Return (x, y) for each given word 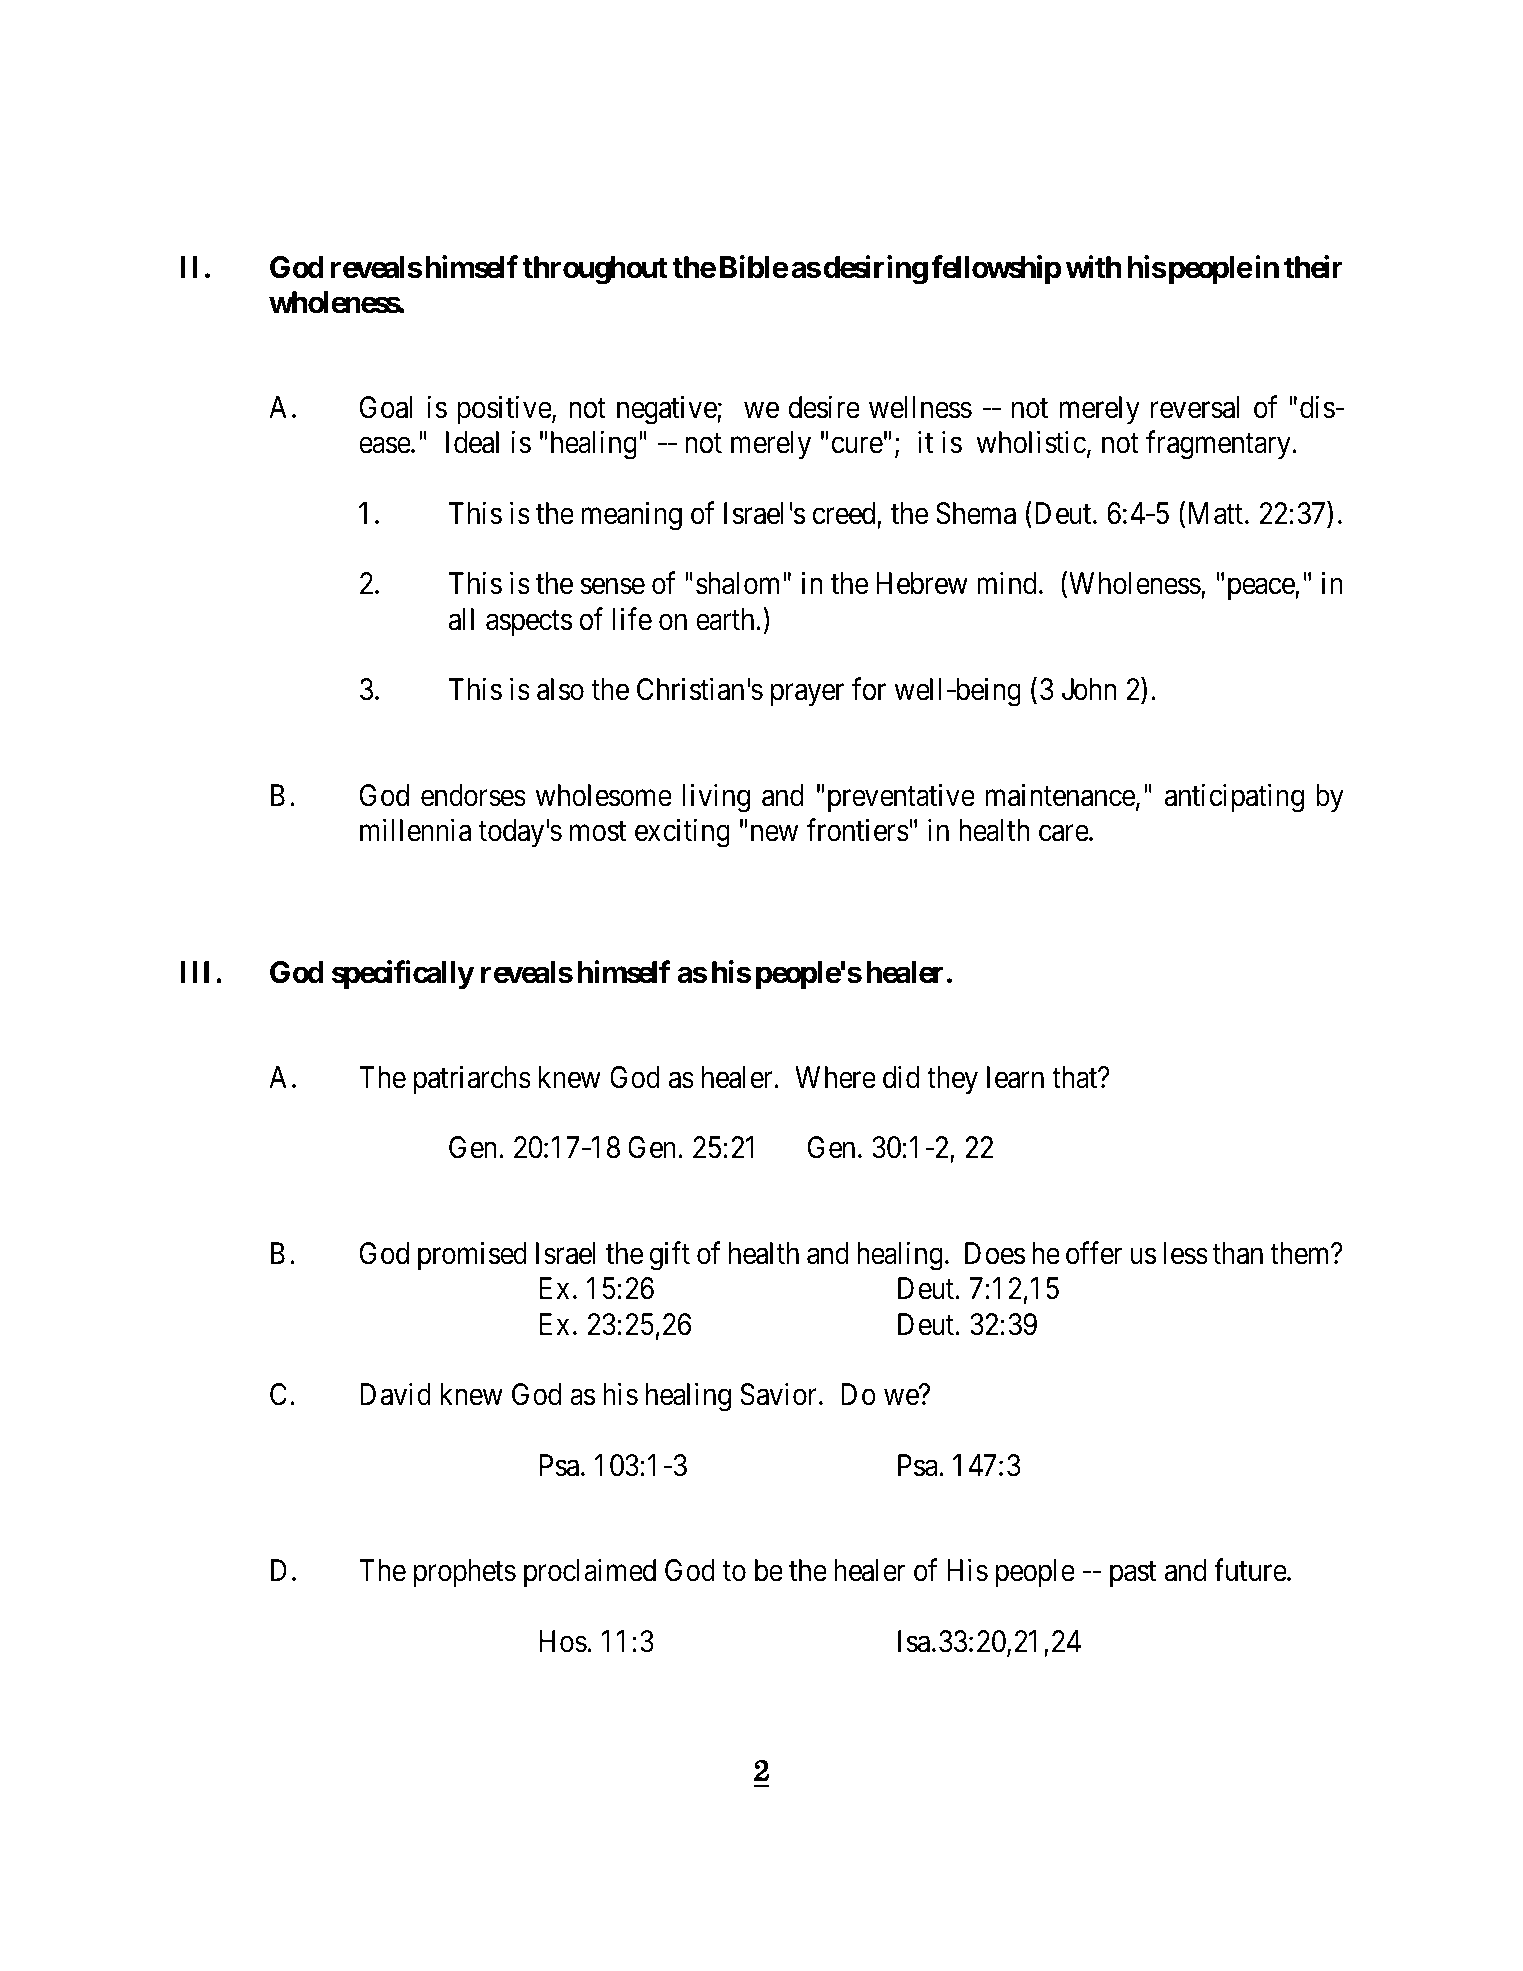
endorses (473, 795)
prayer (807, 695)
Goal (386, 407)
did (901, 1077)
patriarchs (472, 1080)
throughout (595, 270)
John (1089, 689)
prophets (465, 1573)
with (1094, 267)
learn (1015, 1077)
